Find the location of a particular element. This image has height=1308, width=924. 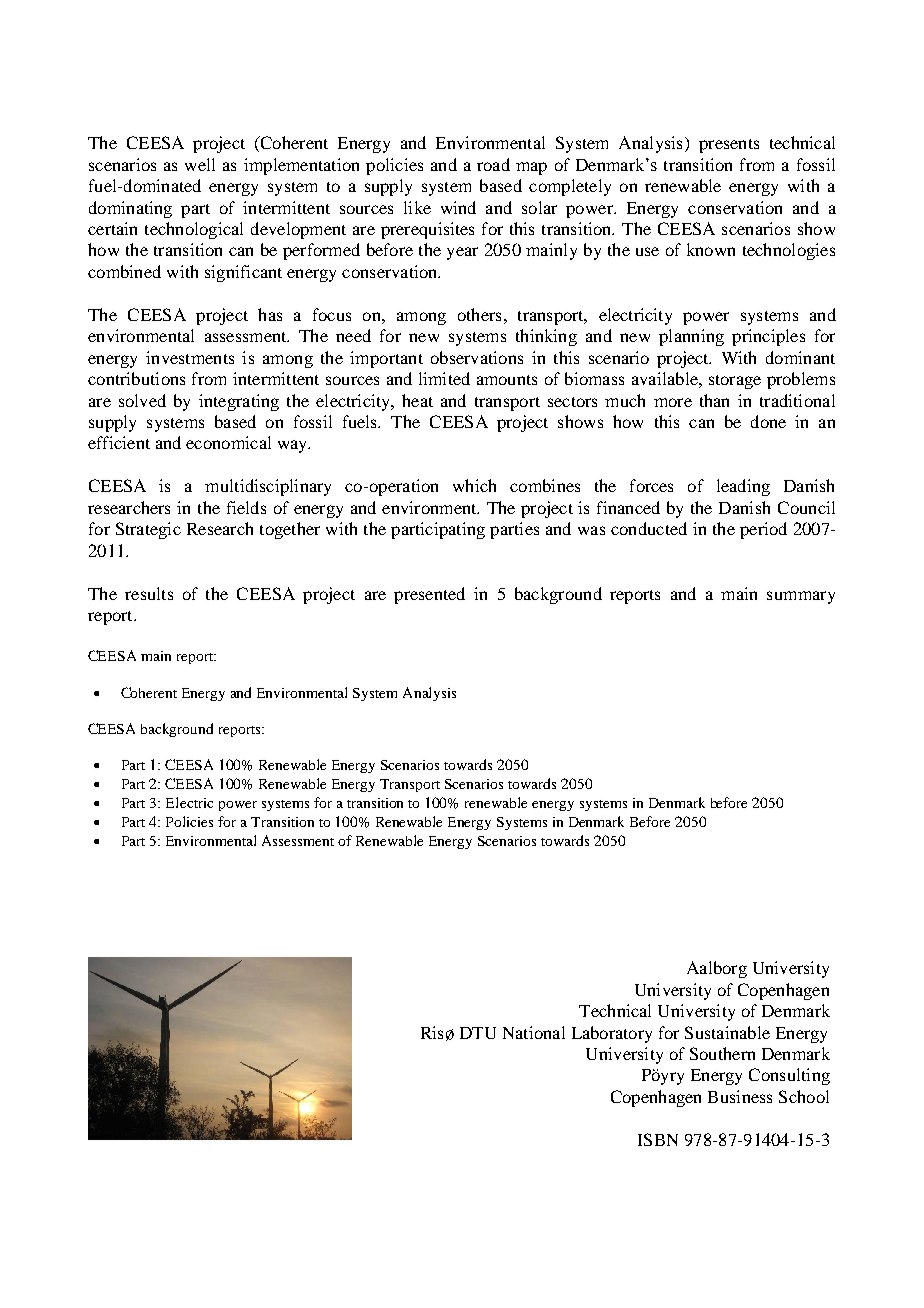

presents is located at coordinates (729, 146).
